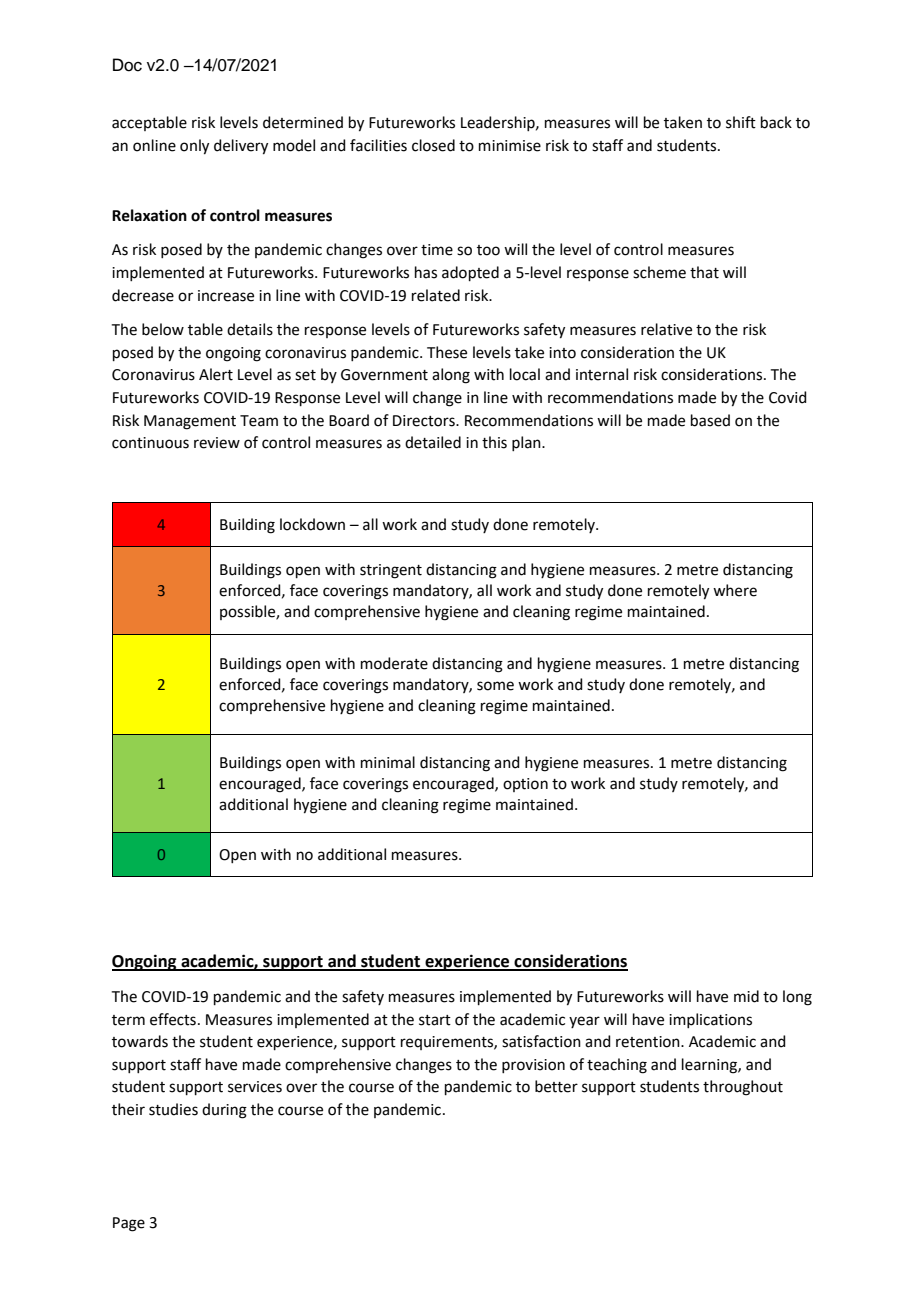 This screenshot has height=1308, width=924. What do you see at coordinates (388, 762) in the screenshot?
I see `minimal` at bounding box center [388, 762].
